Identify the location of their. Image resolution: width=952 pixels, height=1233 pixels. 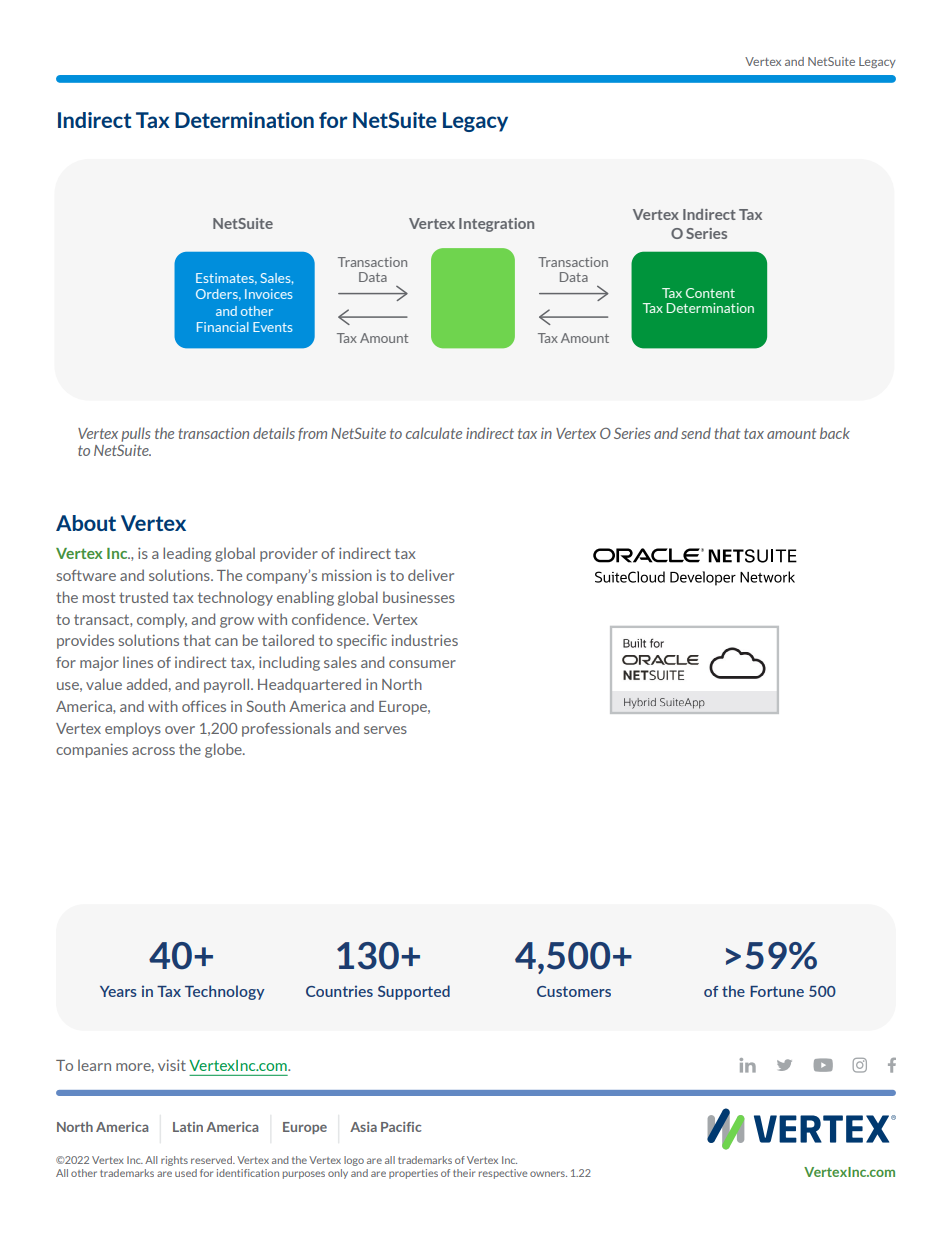
(464, 1173).
